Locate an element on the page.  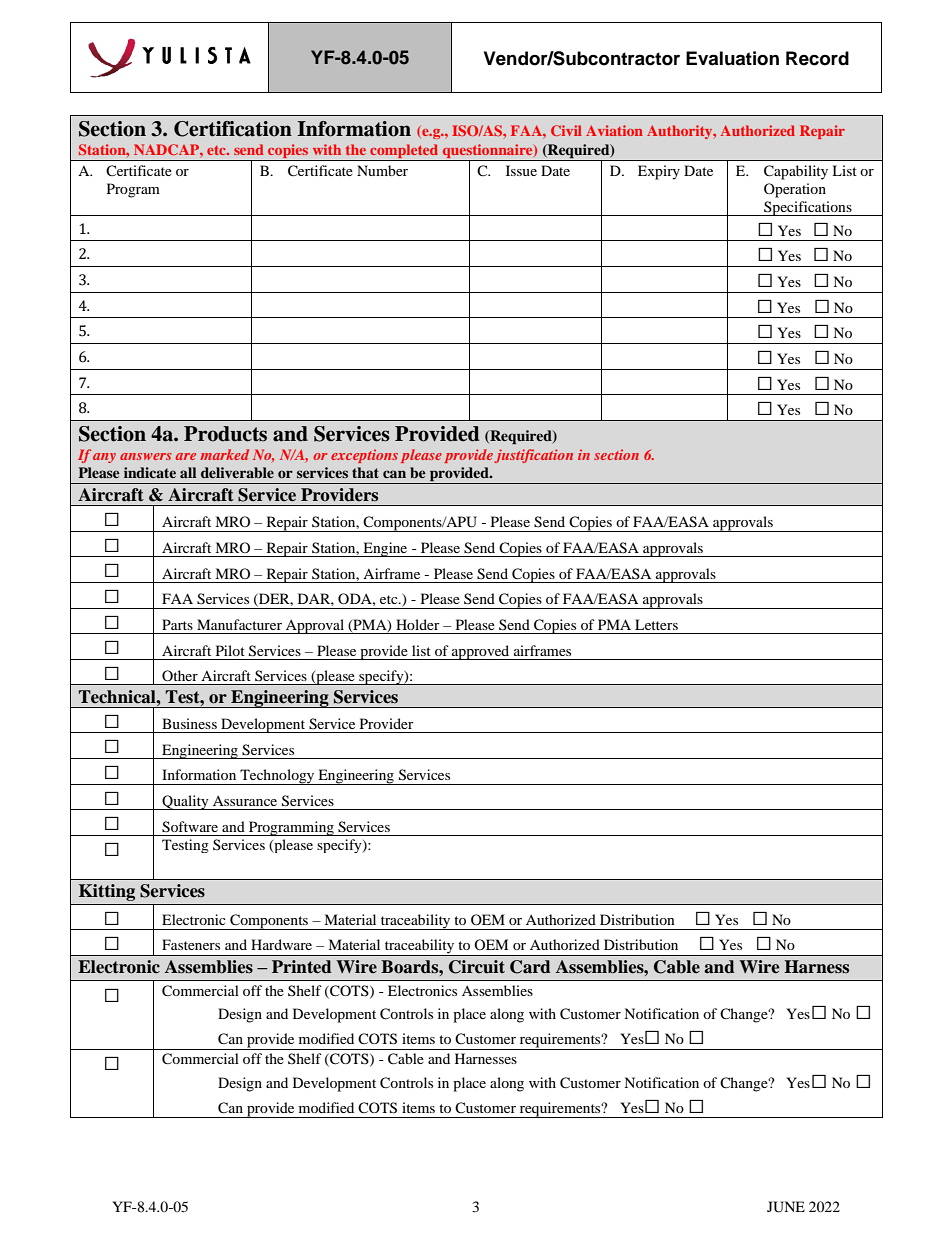
exceptions is located at coordinates (364, 456).
